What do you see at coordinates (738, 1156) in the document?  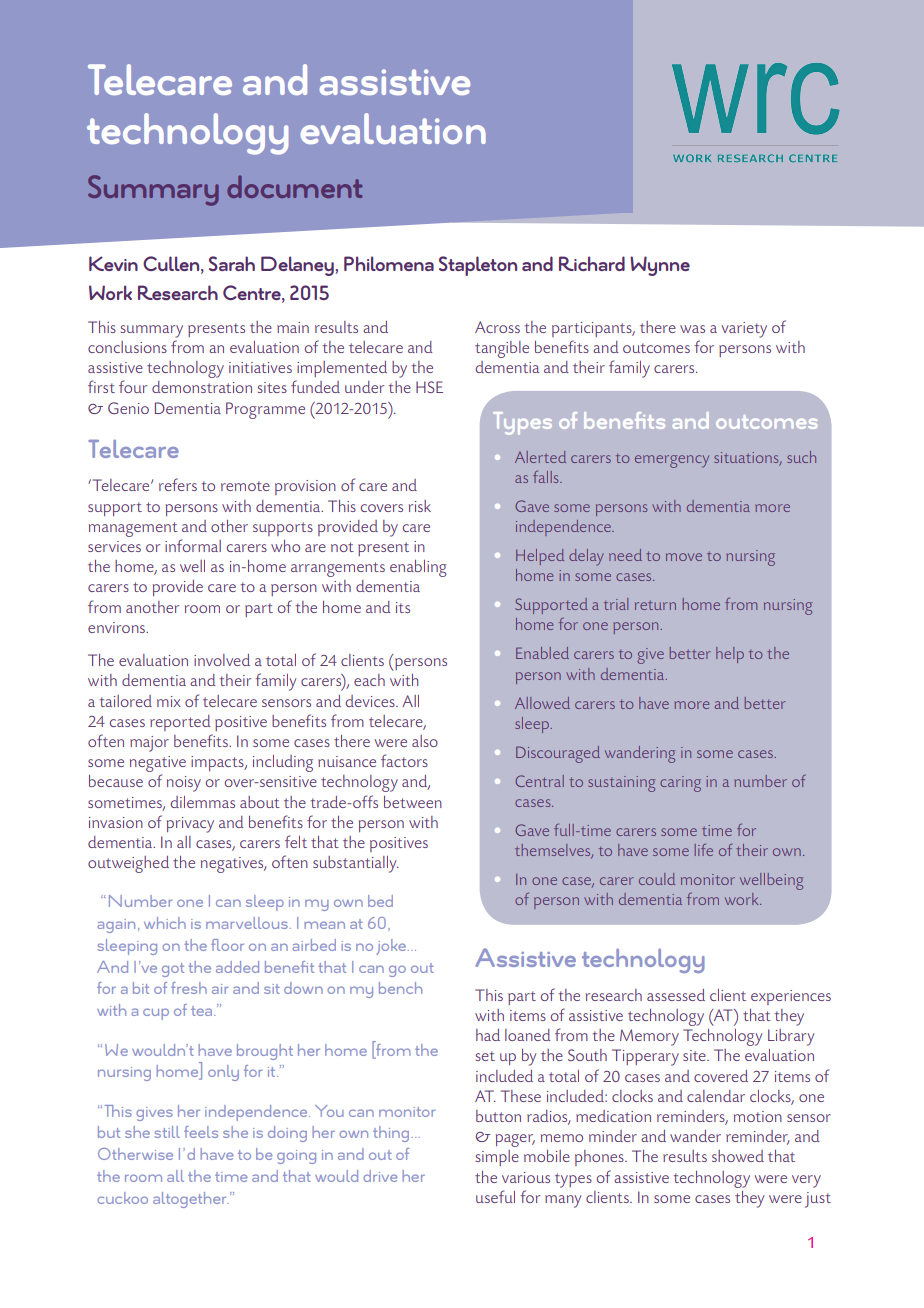 I see `showed` at bounding box center [738, 1156].
